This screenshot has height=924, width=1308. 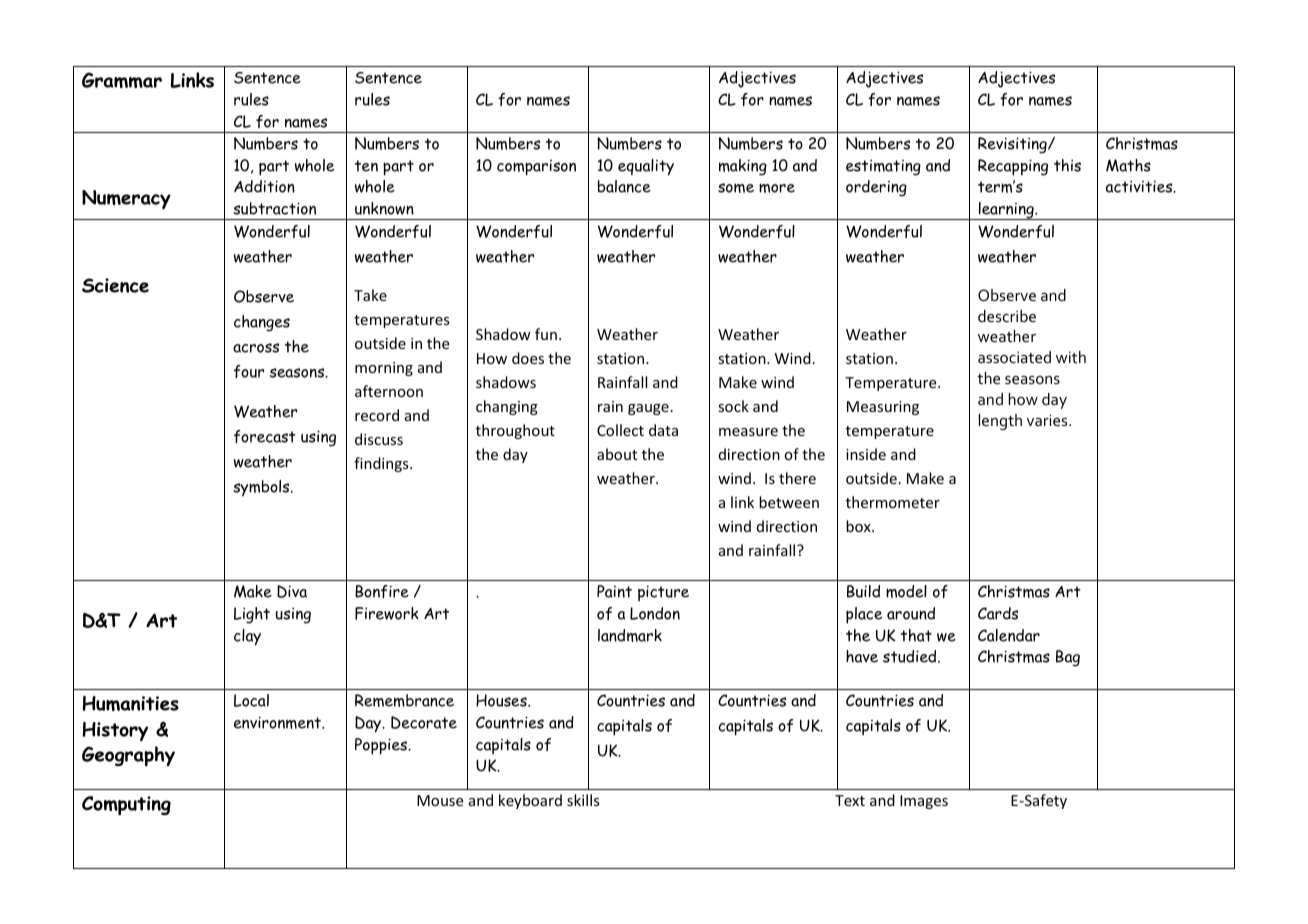 What do you see at coordinates (614, 591) in the screenshot?
I see `Paint` at bounding box center [614, 591].
